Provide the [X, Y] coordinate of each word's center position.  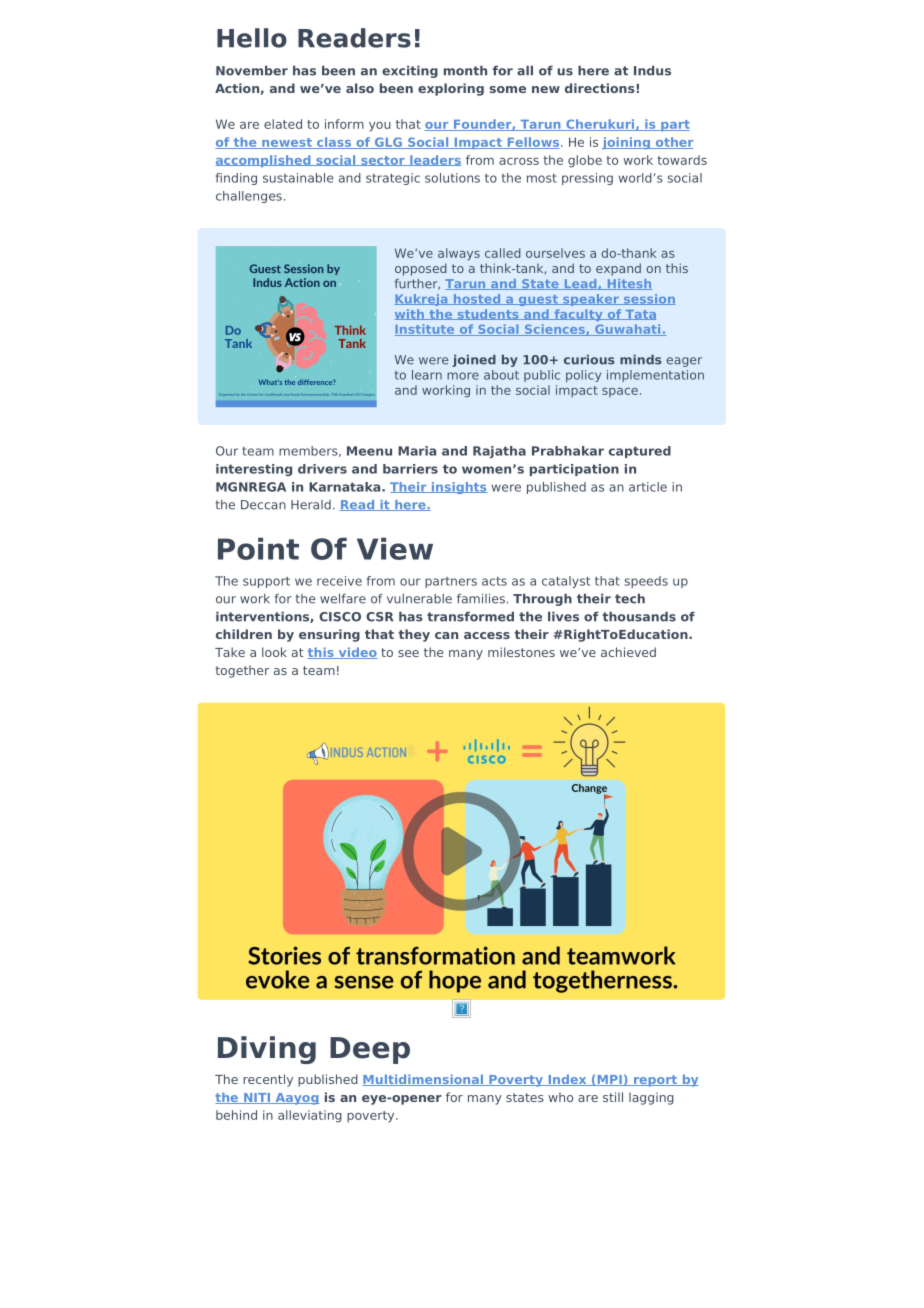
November [252, 70]
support [266, 582]
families [481, 598]
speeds [646, 582]
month [465, 70]
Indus [652, 70]
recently [268, 1080]
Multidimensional [423, 1080]
